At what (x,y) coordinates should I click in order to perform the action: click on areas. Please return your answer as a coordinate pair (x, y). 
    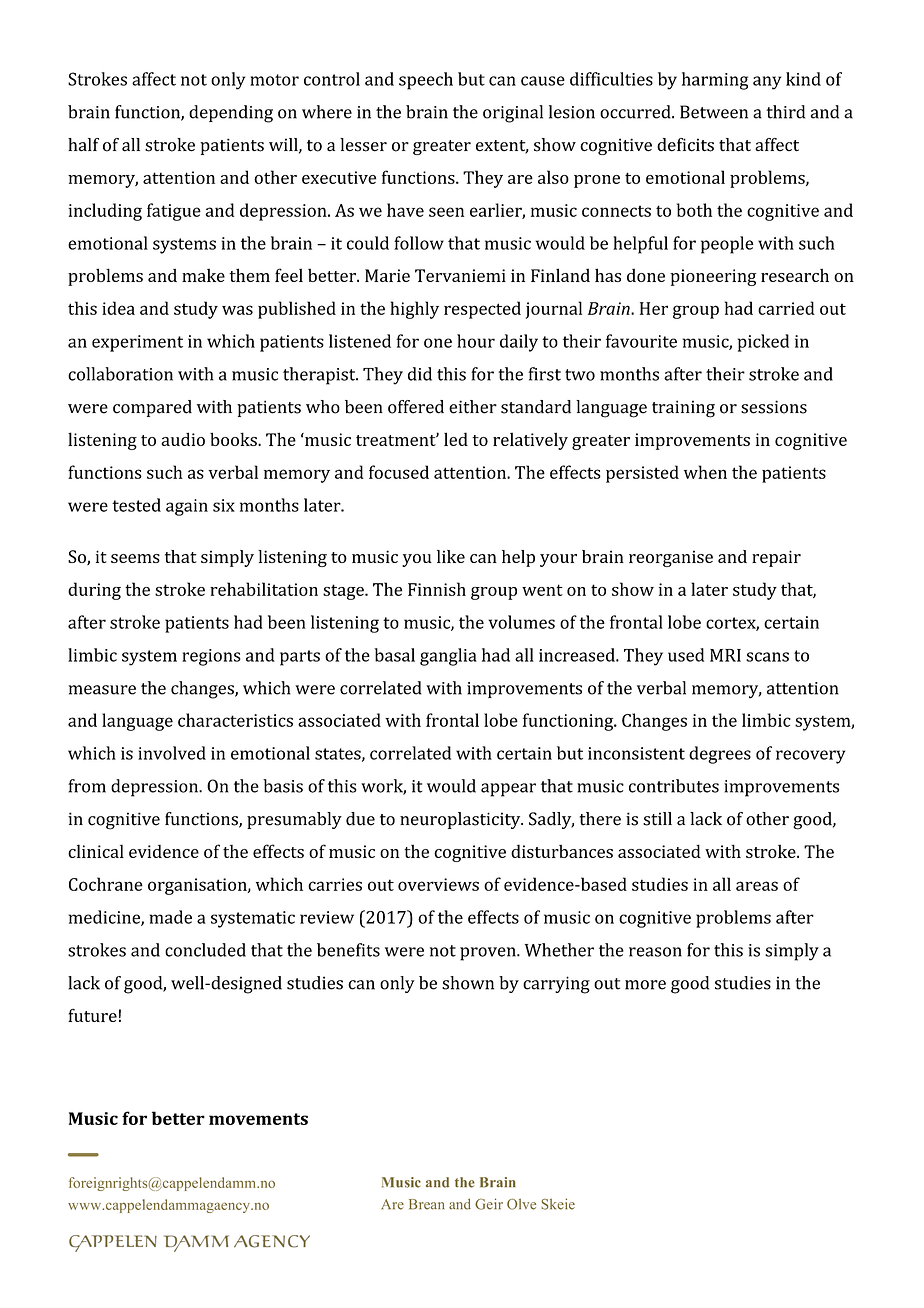
    Looking at the image, I should click on (757, 886).
